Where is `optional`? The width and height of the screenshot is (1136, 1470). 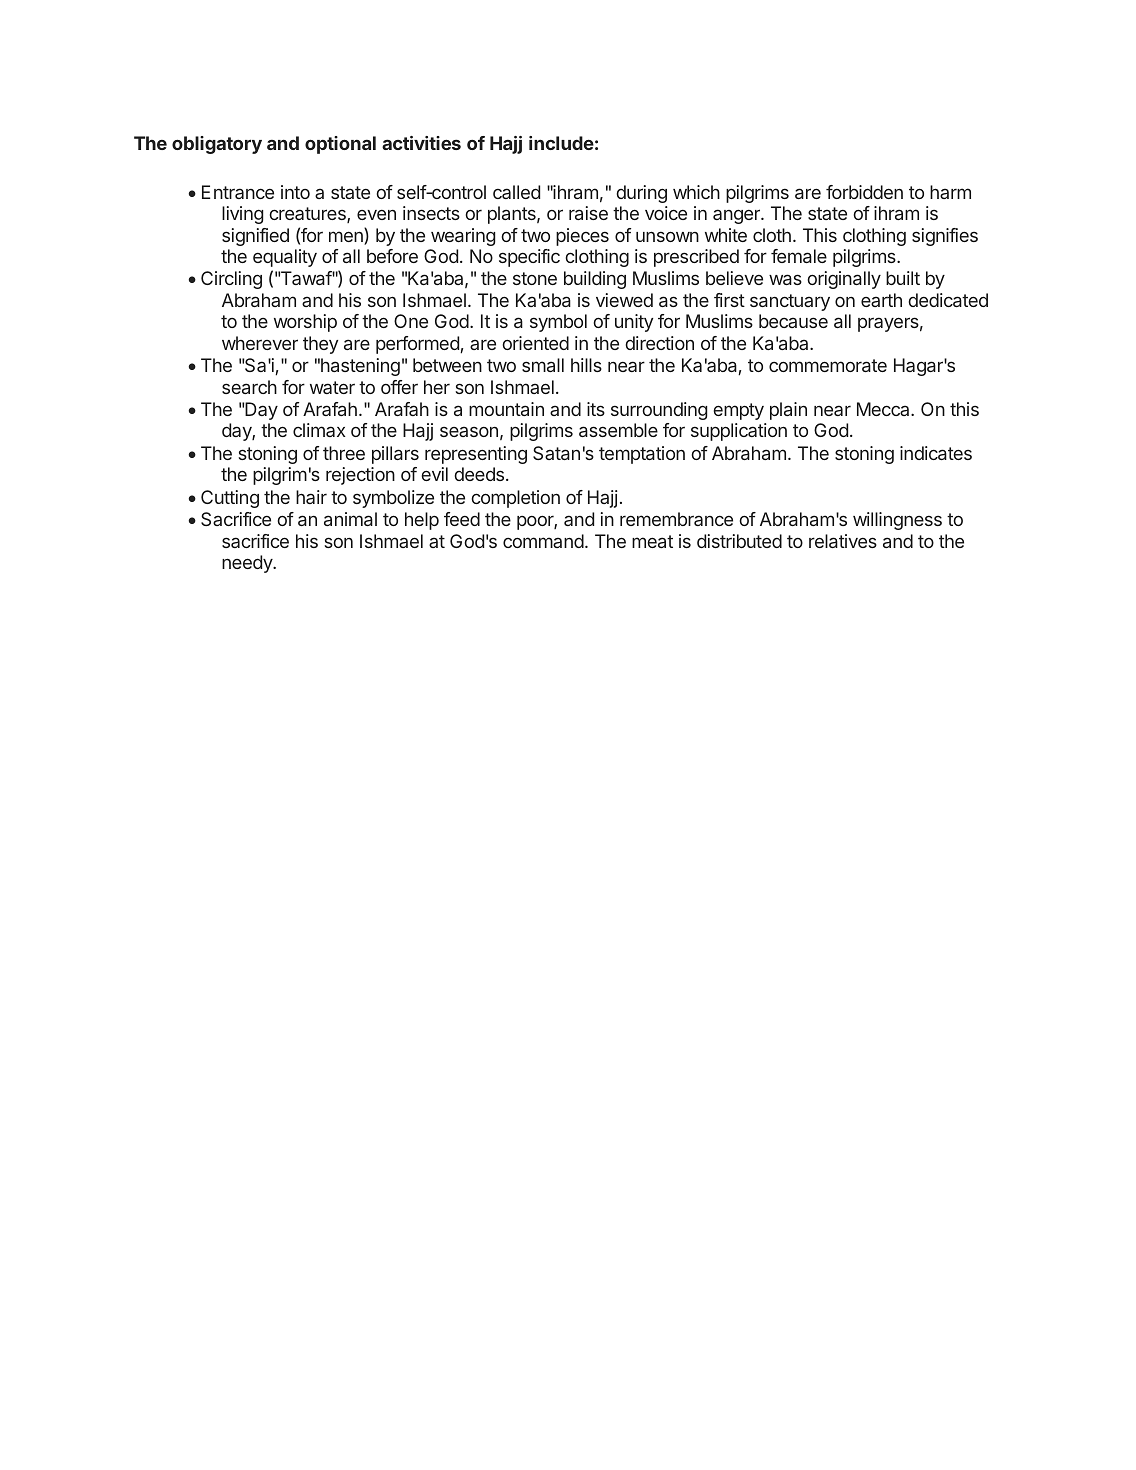 optional is located at coordinates (340, 145).
